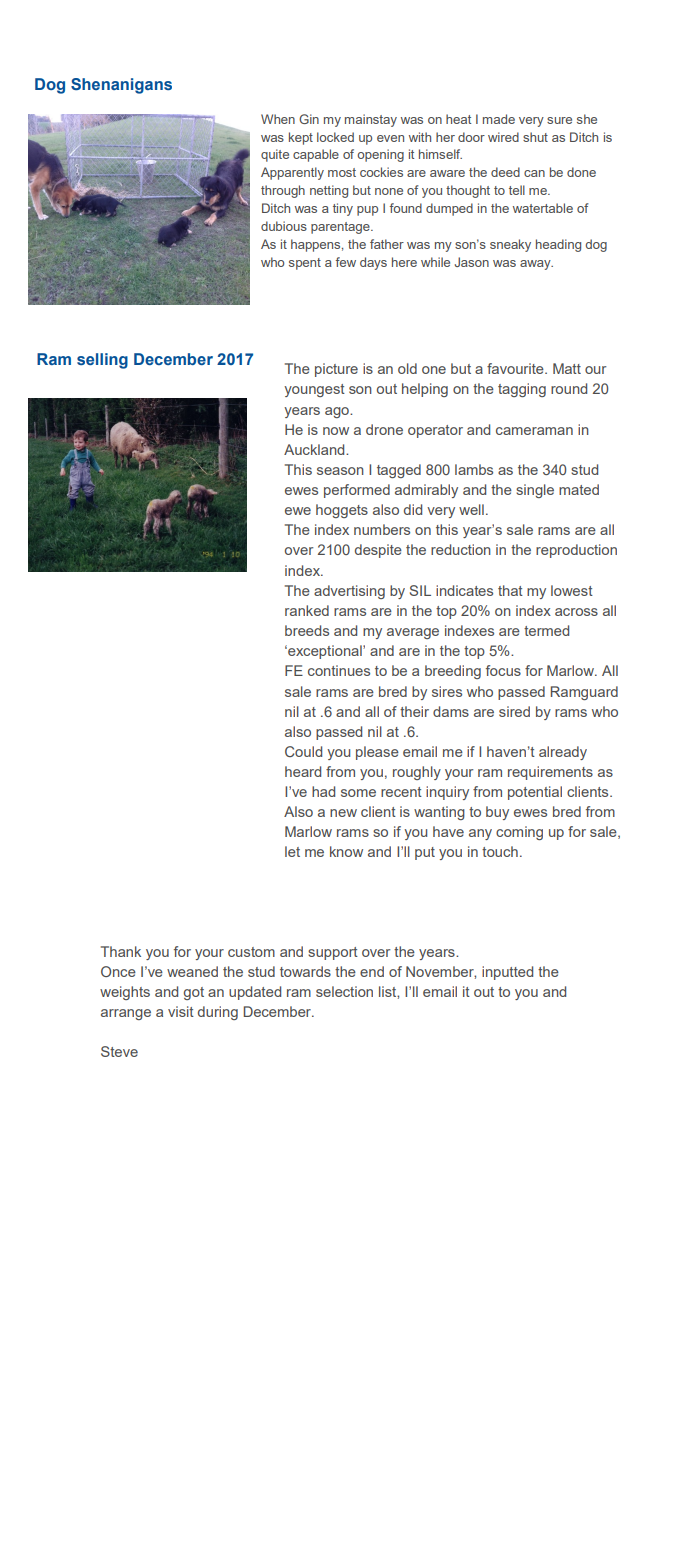  What do you see at coordinates (121, 86) in the image?
I see `Shenanigans` at bounding box center [121, 86].
